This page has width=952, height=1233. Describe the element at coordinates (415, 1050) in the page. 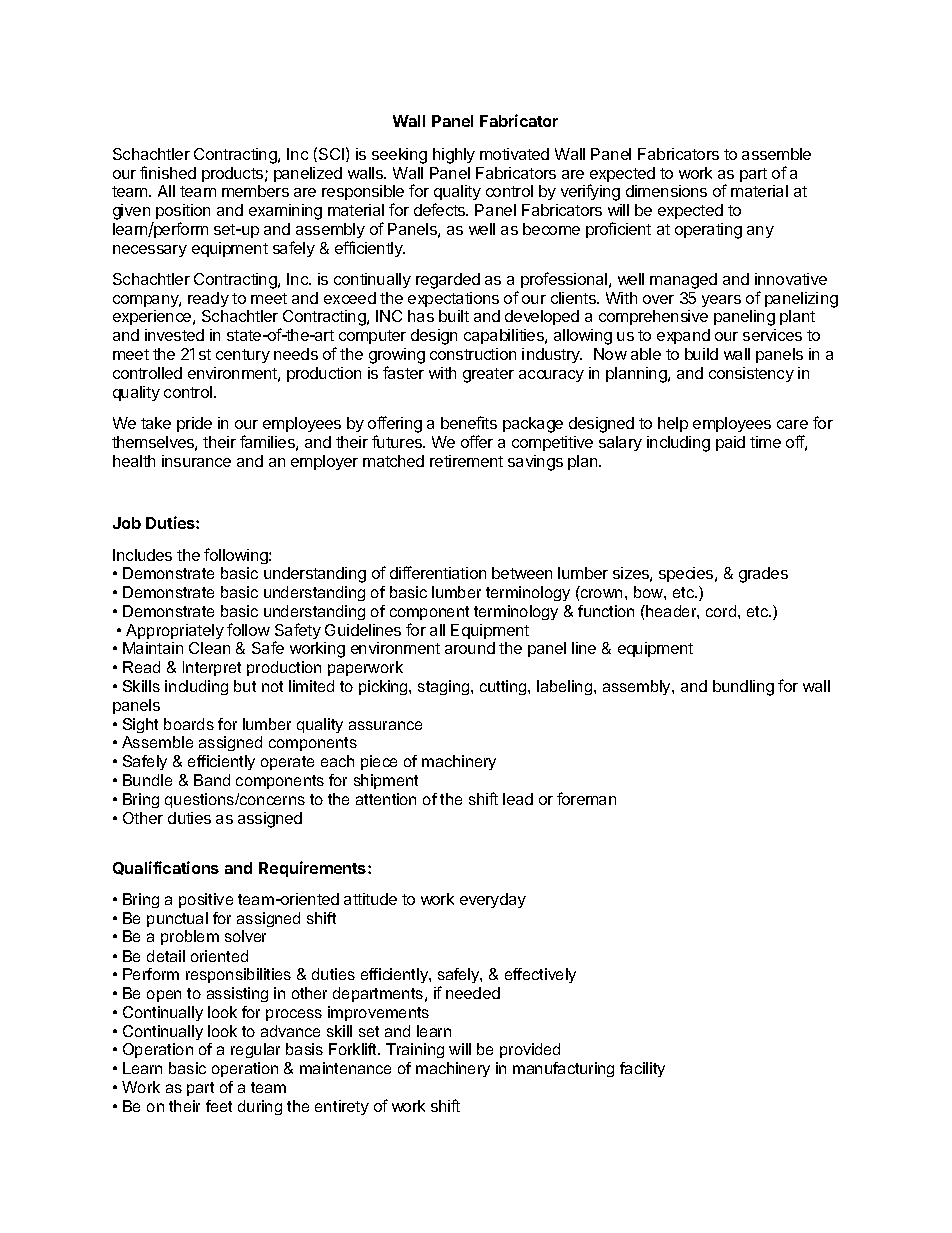

I see `Training` at that location.
